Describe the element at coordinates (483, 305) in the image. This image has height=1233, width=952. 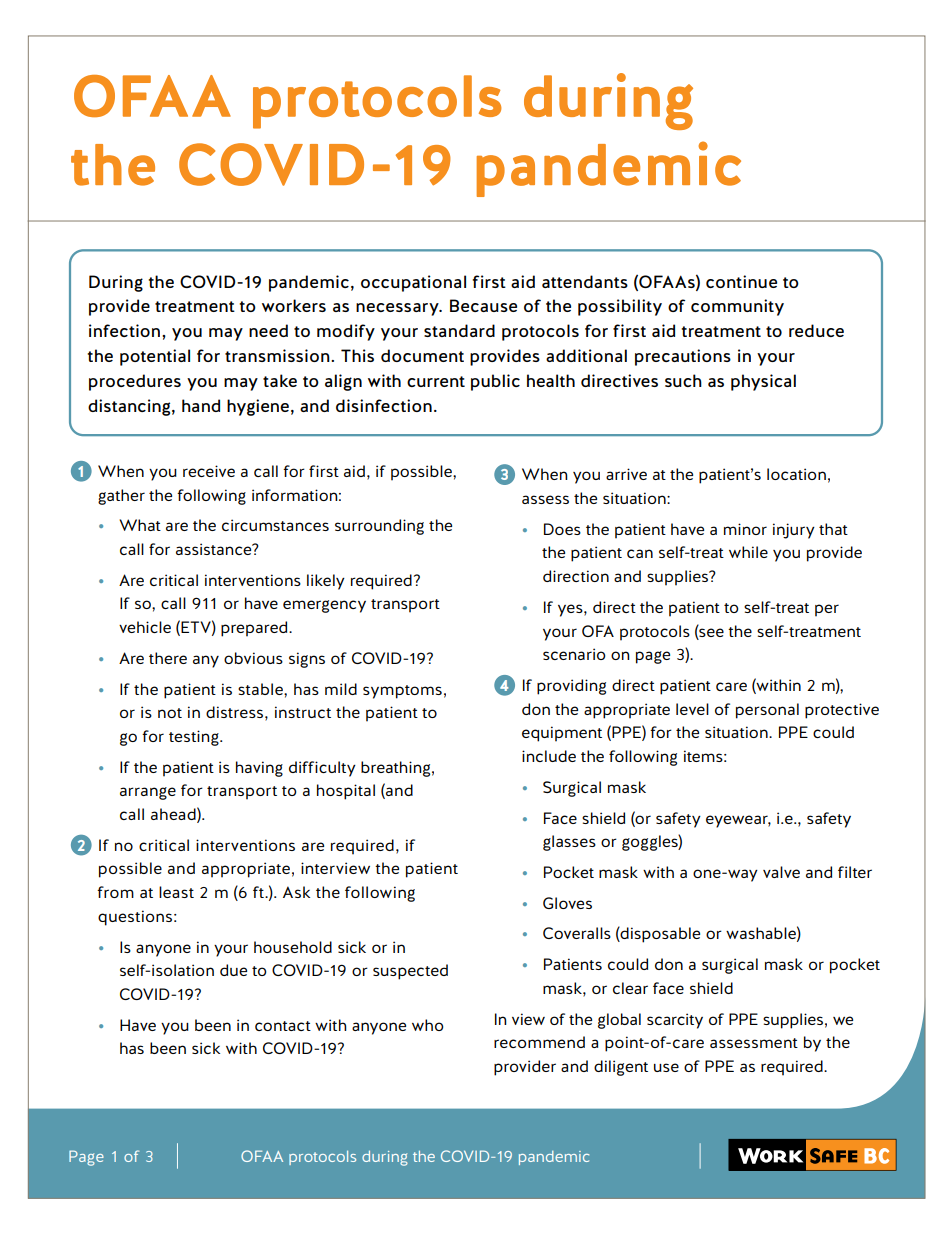
I see `Because` at that location.
